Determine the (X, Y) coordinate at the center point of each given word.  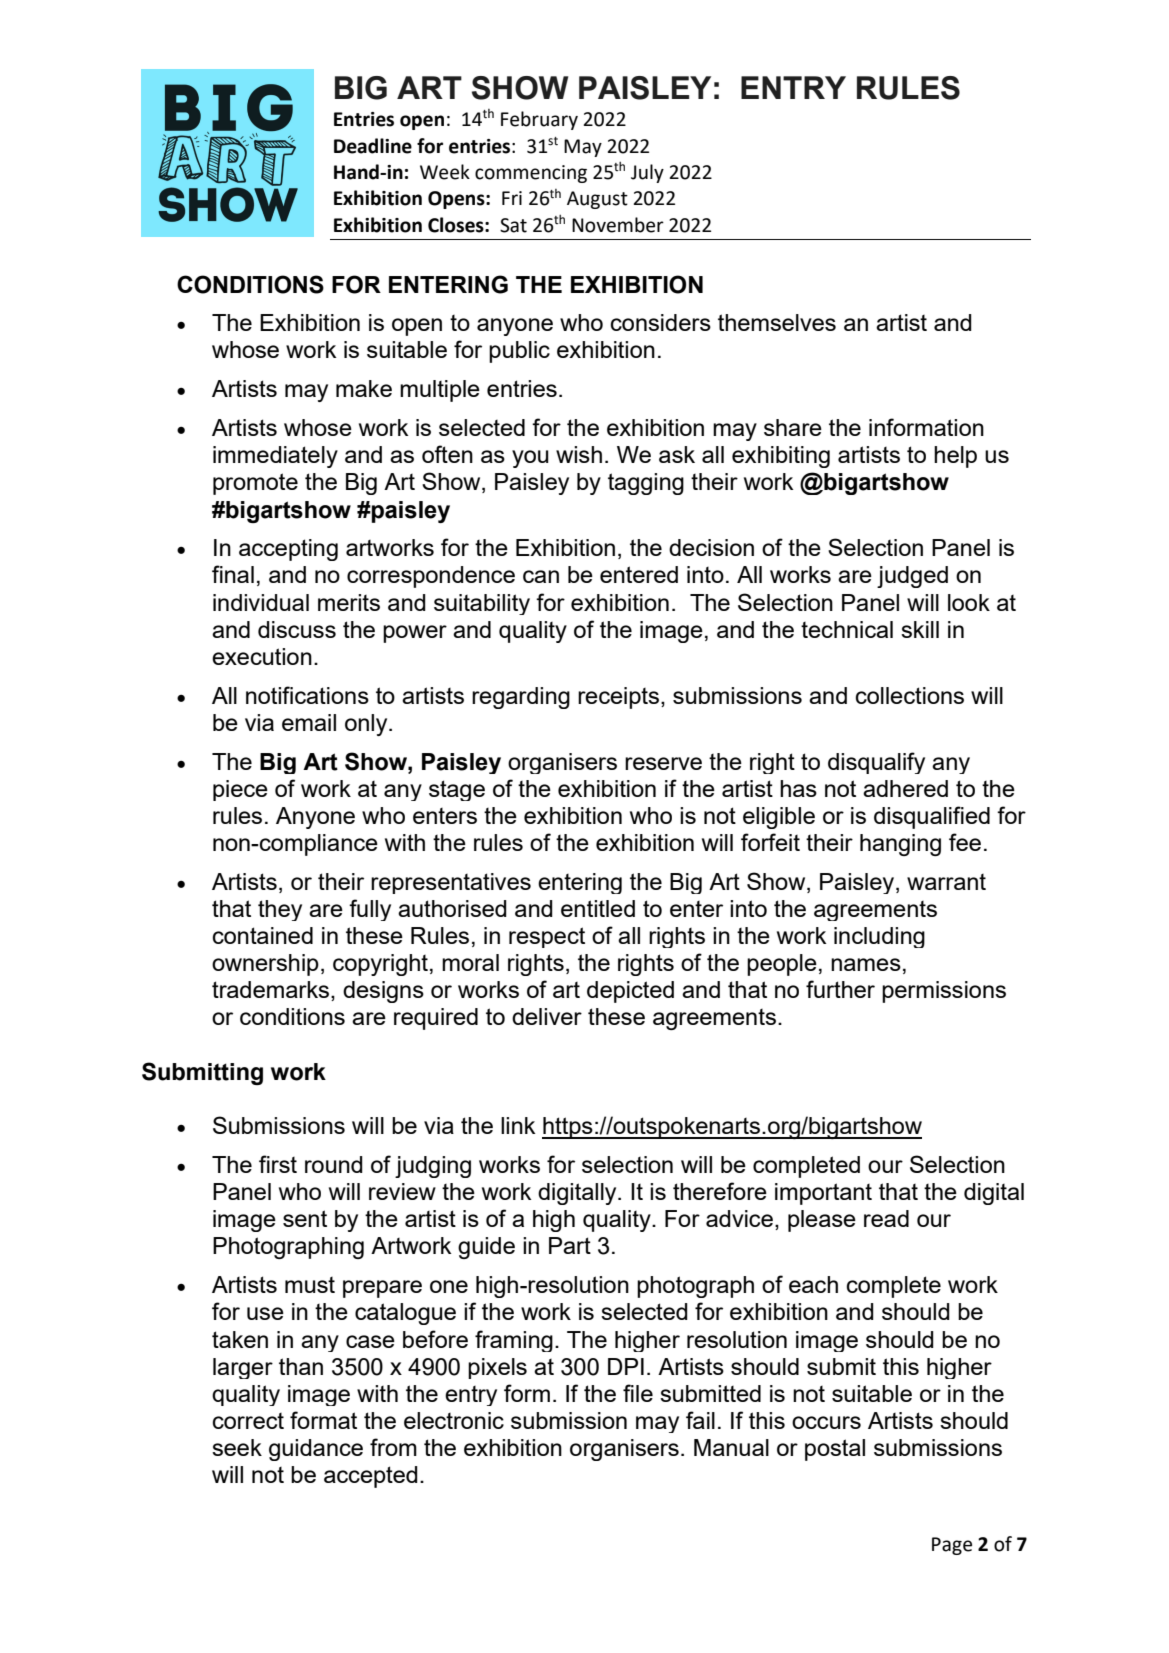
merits (349, 602)
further (840, 989)
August (597, 200)
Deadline (373, 146)
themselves (777, 322)
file (638, 1393)
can (541, 576)
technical (847, 629)
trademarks (272, 991)
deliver (547, 1016)
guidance (316, 1450)
